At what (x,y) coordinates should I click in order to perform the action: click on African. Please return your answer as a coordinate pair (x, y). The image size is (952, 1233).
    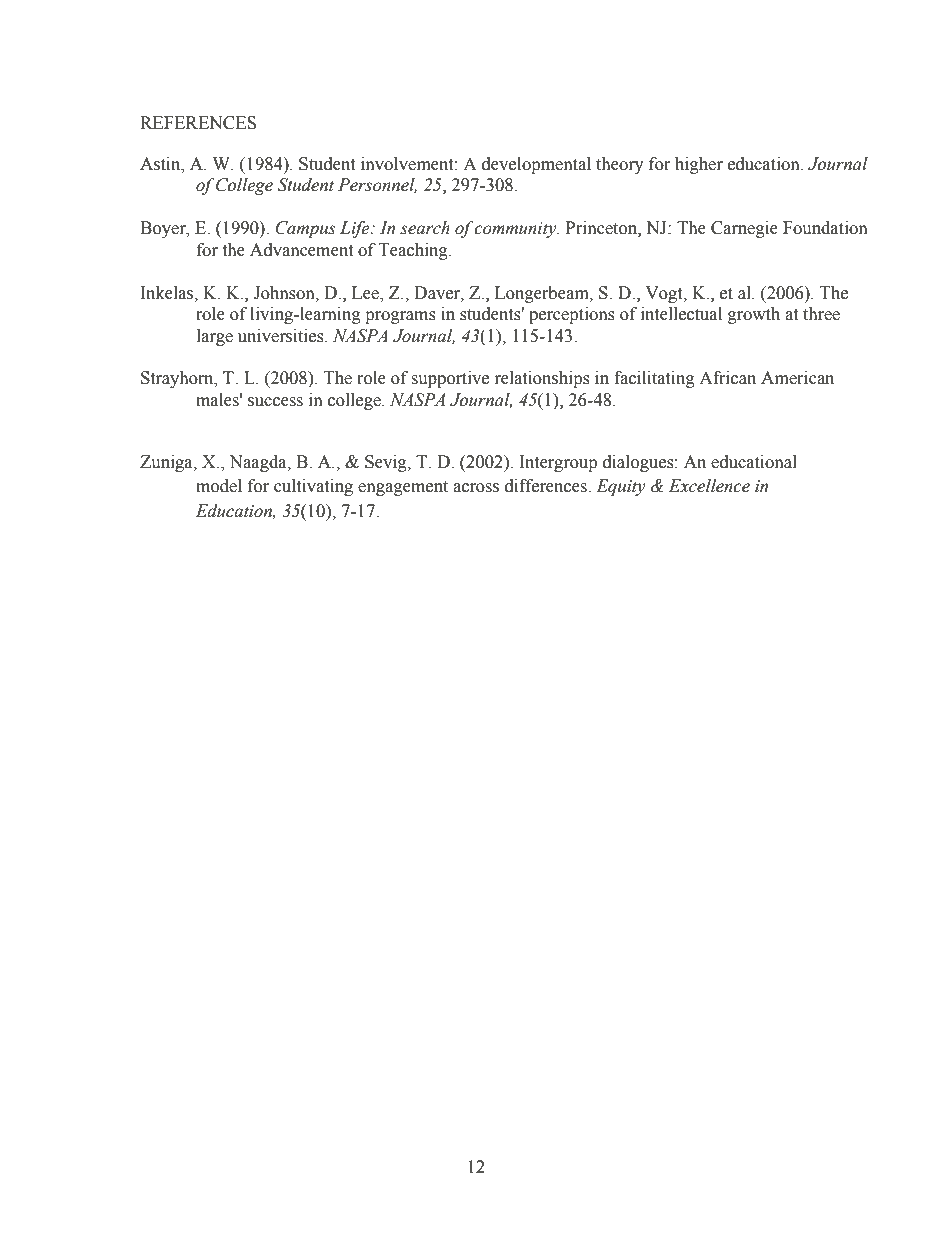
    Looking at the image, I should click on (727, 378).
